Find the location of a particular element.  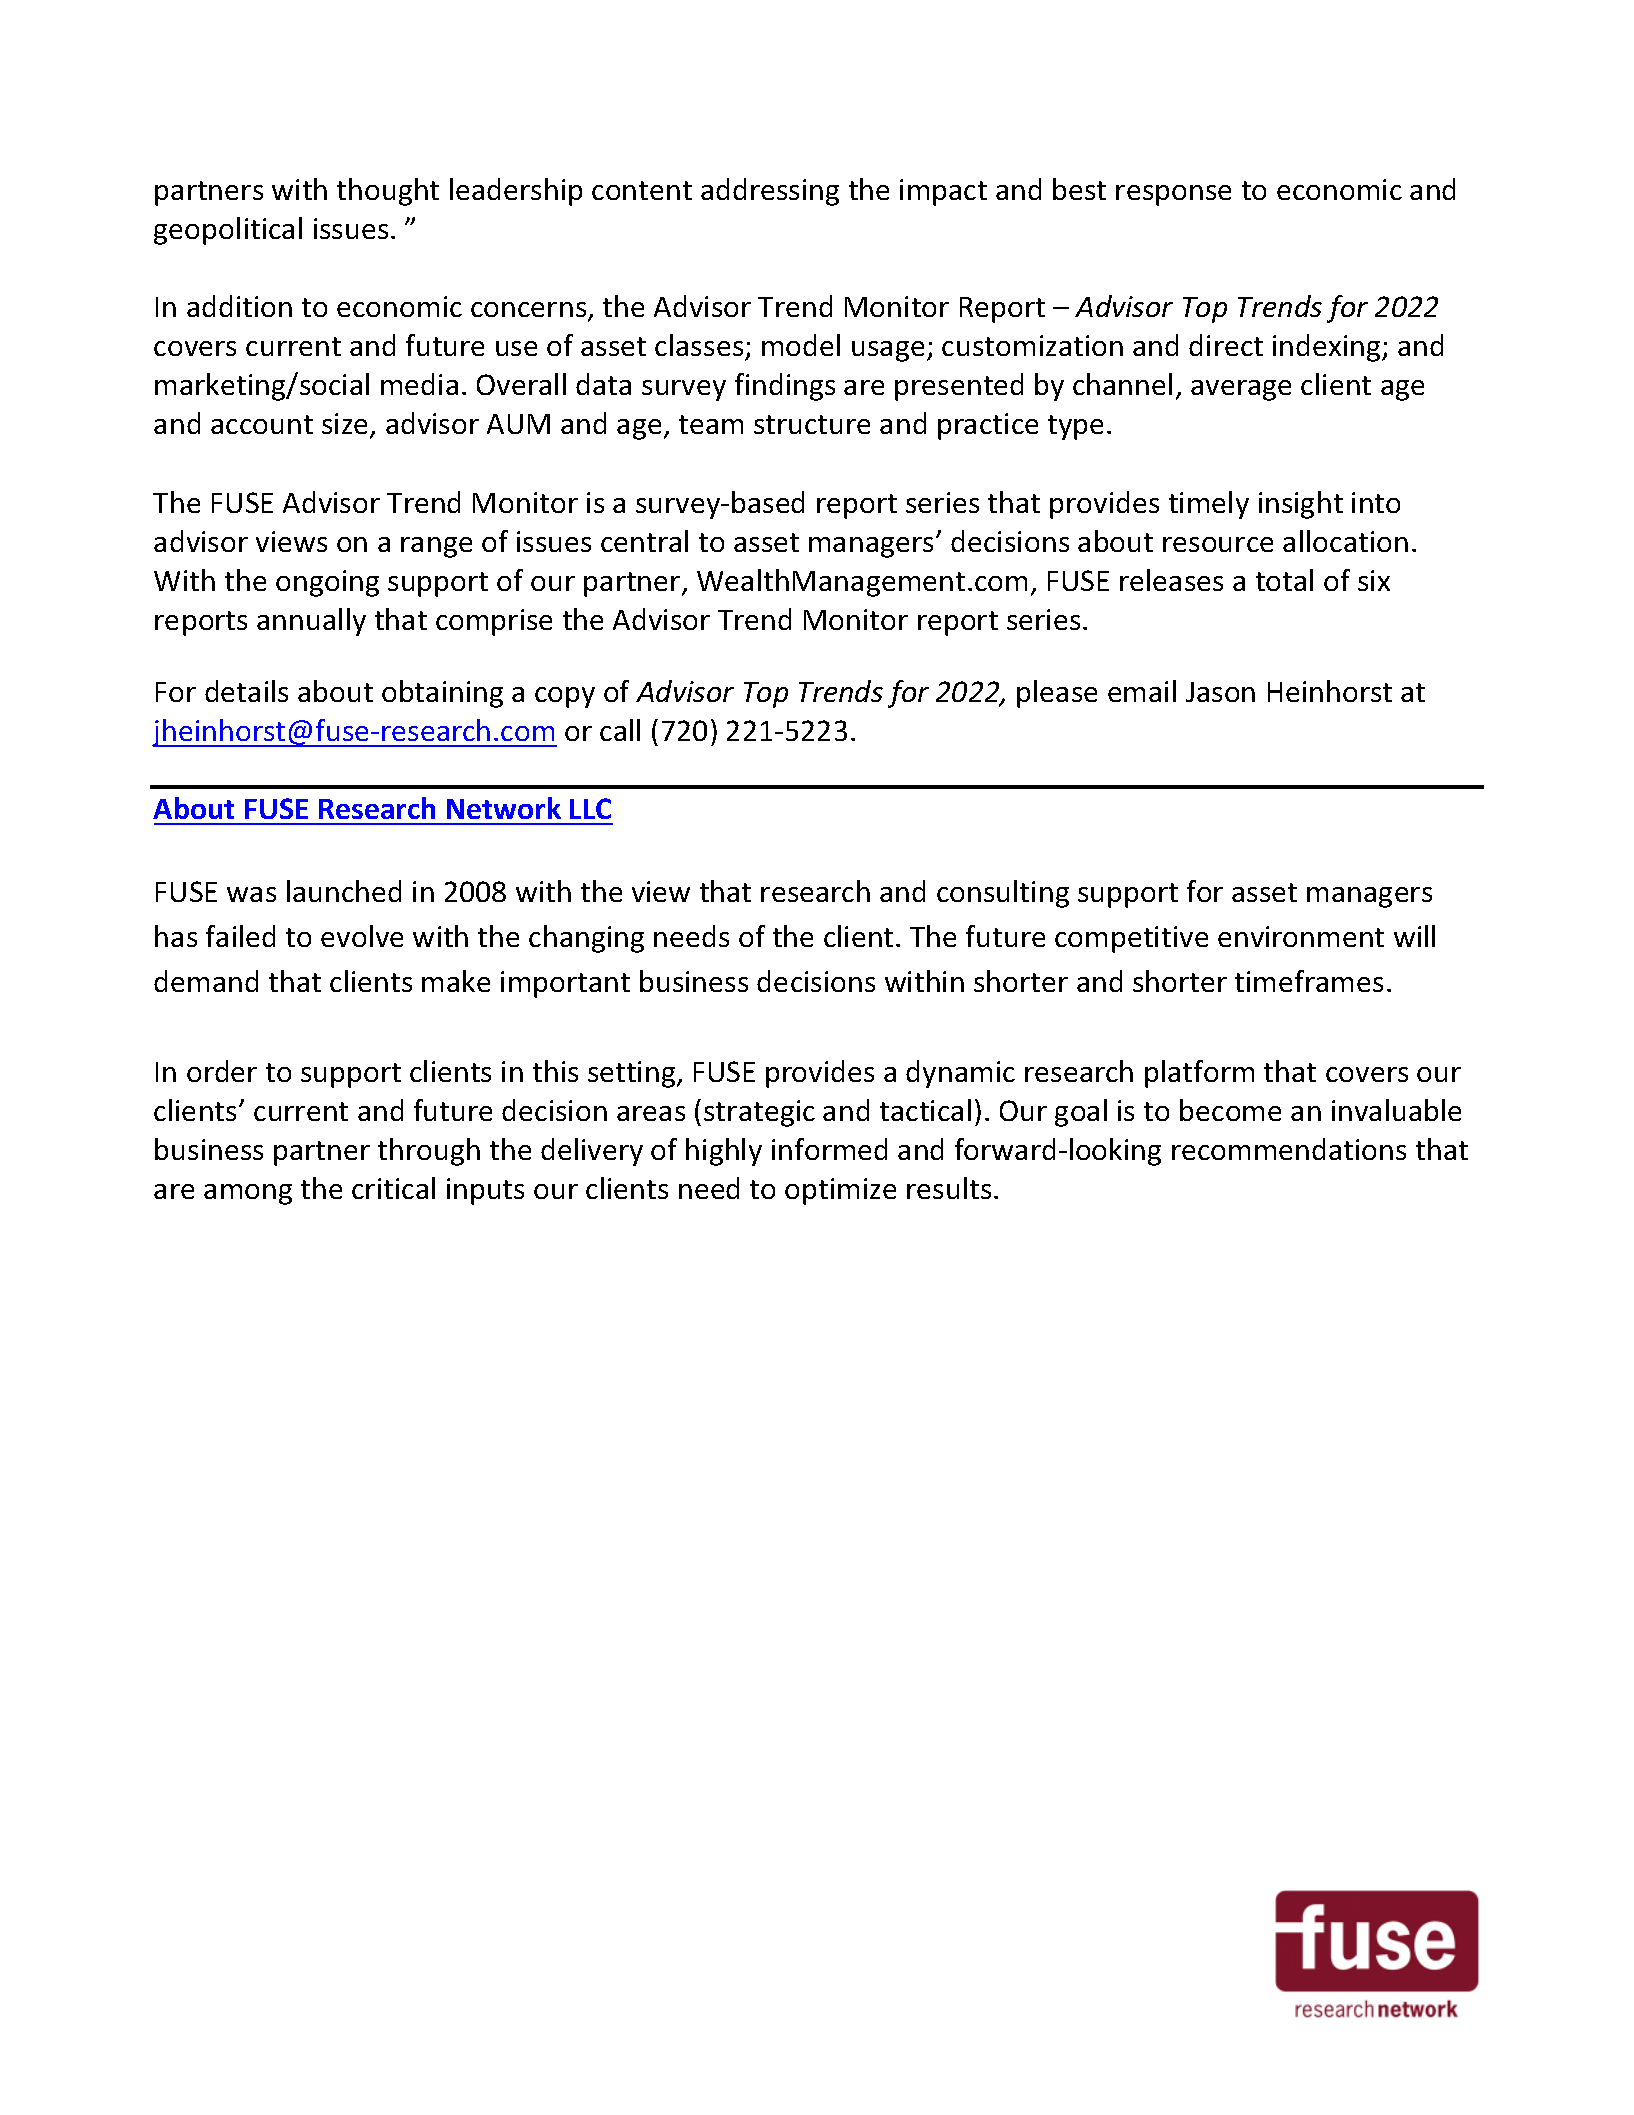

call is located at coordinates (620, 730).
